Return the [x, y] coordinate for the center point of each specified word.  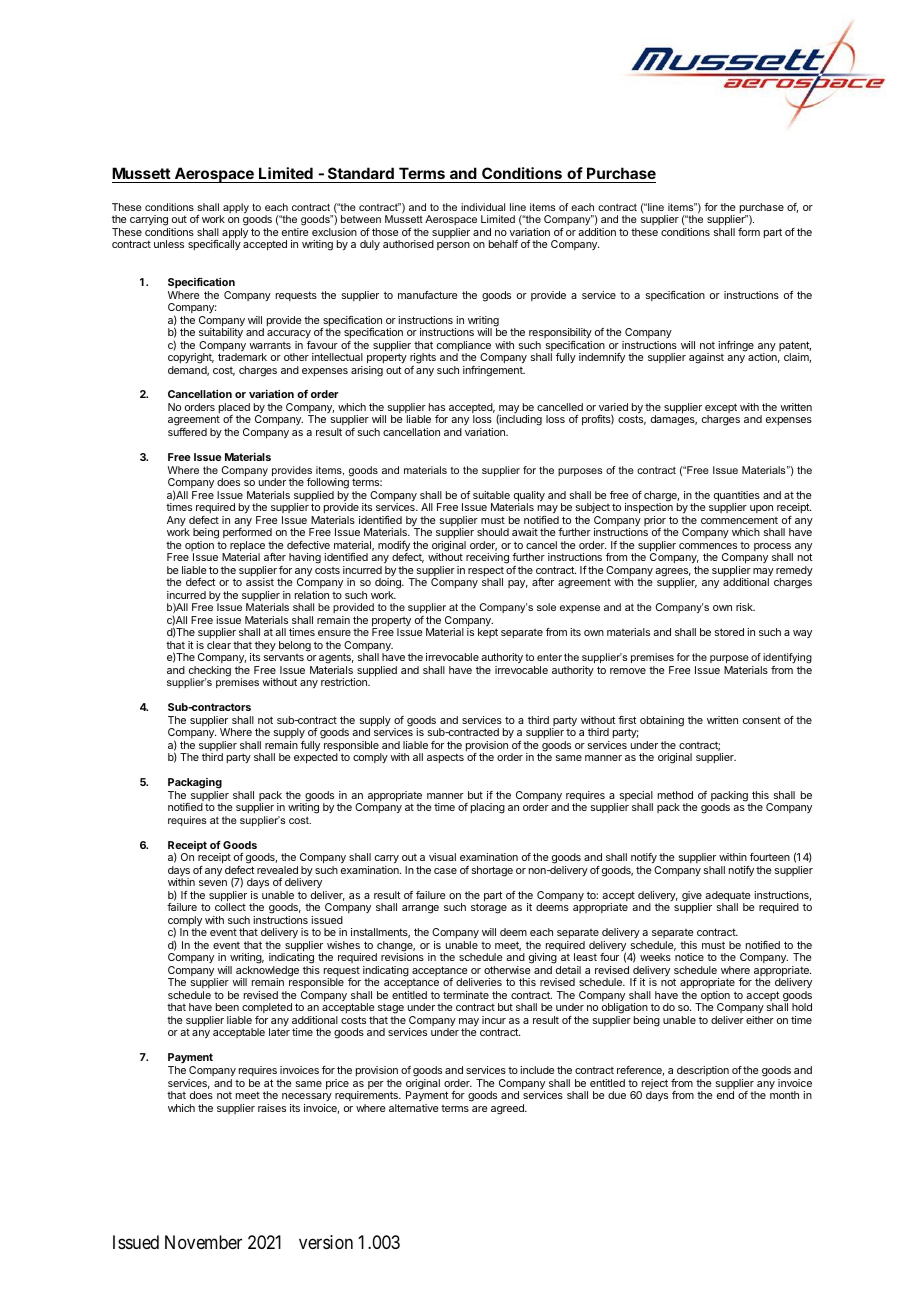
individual [483, 207]
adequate [727, 897]
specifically [214, 245]
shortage [492, 871]
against [706, 358]
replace [247, 547]
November [203, 1242]
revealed [277, 870]
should [493, 532]
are [479, 1109]
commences [708, 546]
